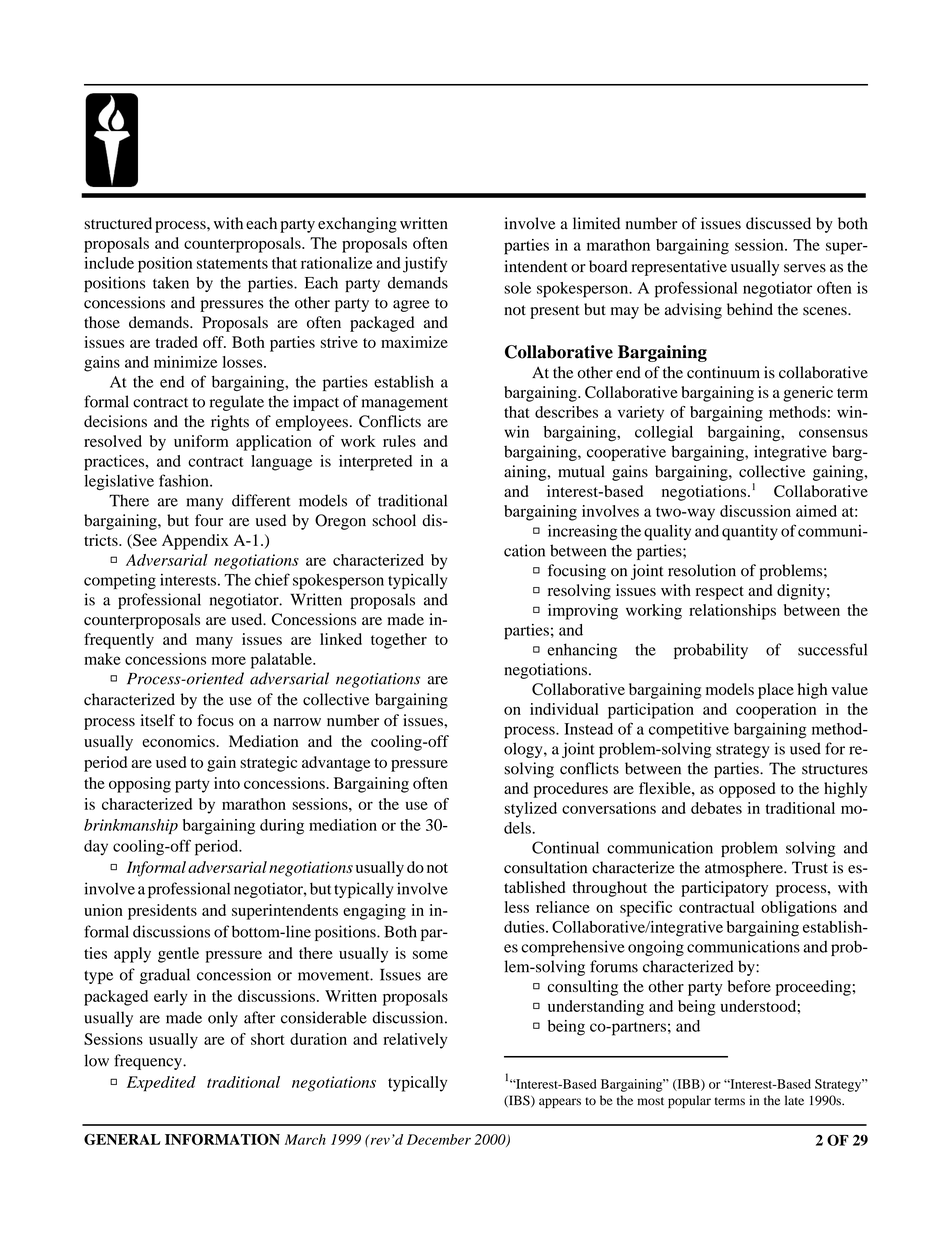 The image size is (952, 1233). What do you see at coordinates (833, 433) in the image?
I see `consensus` at bounding box center [833, 433].
